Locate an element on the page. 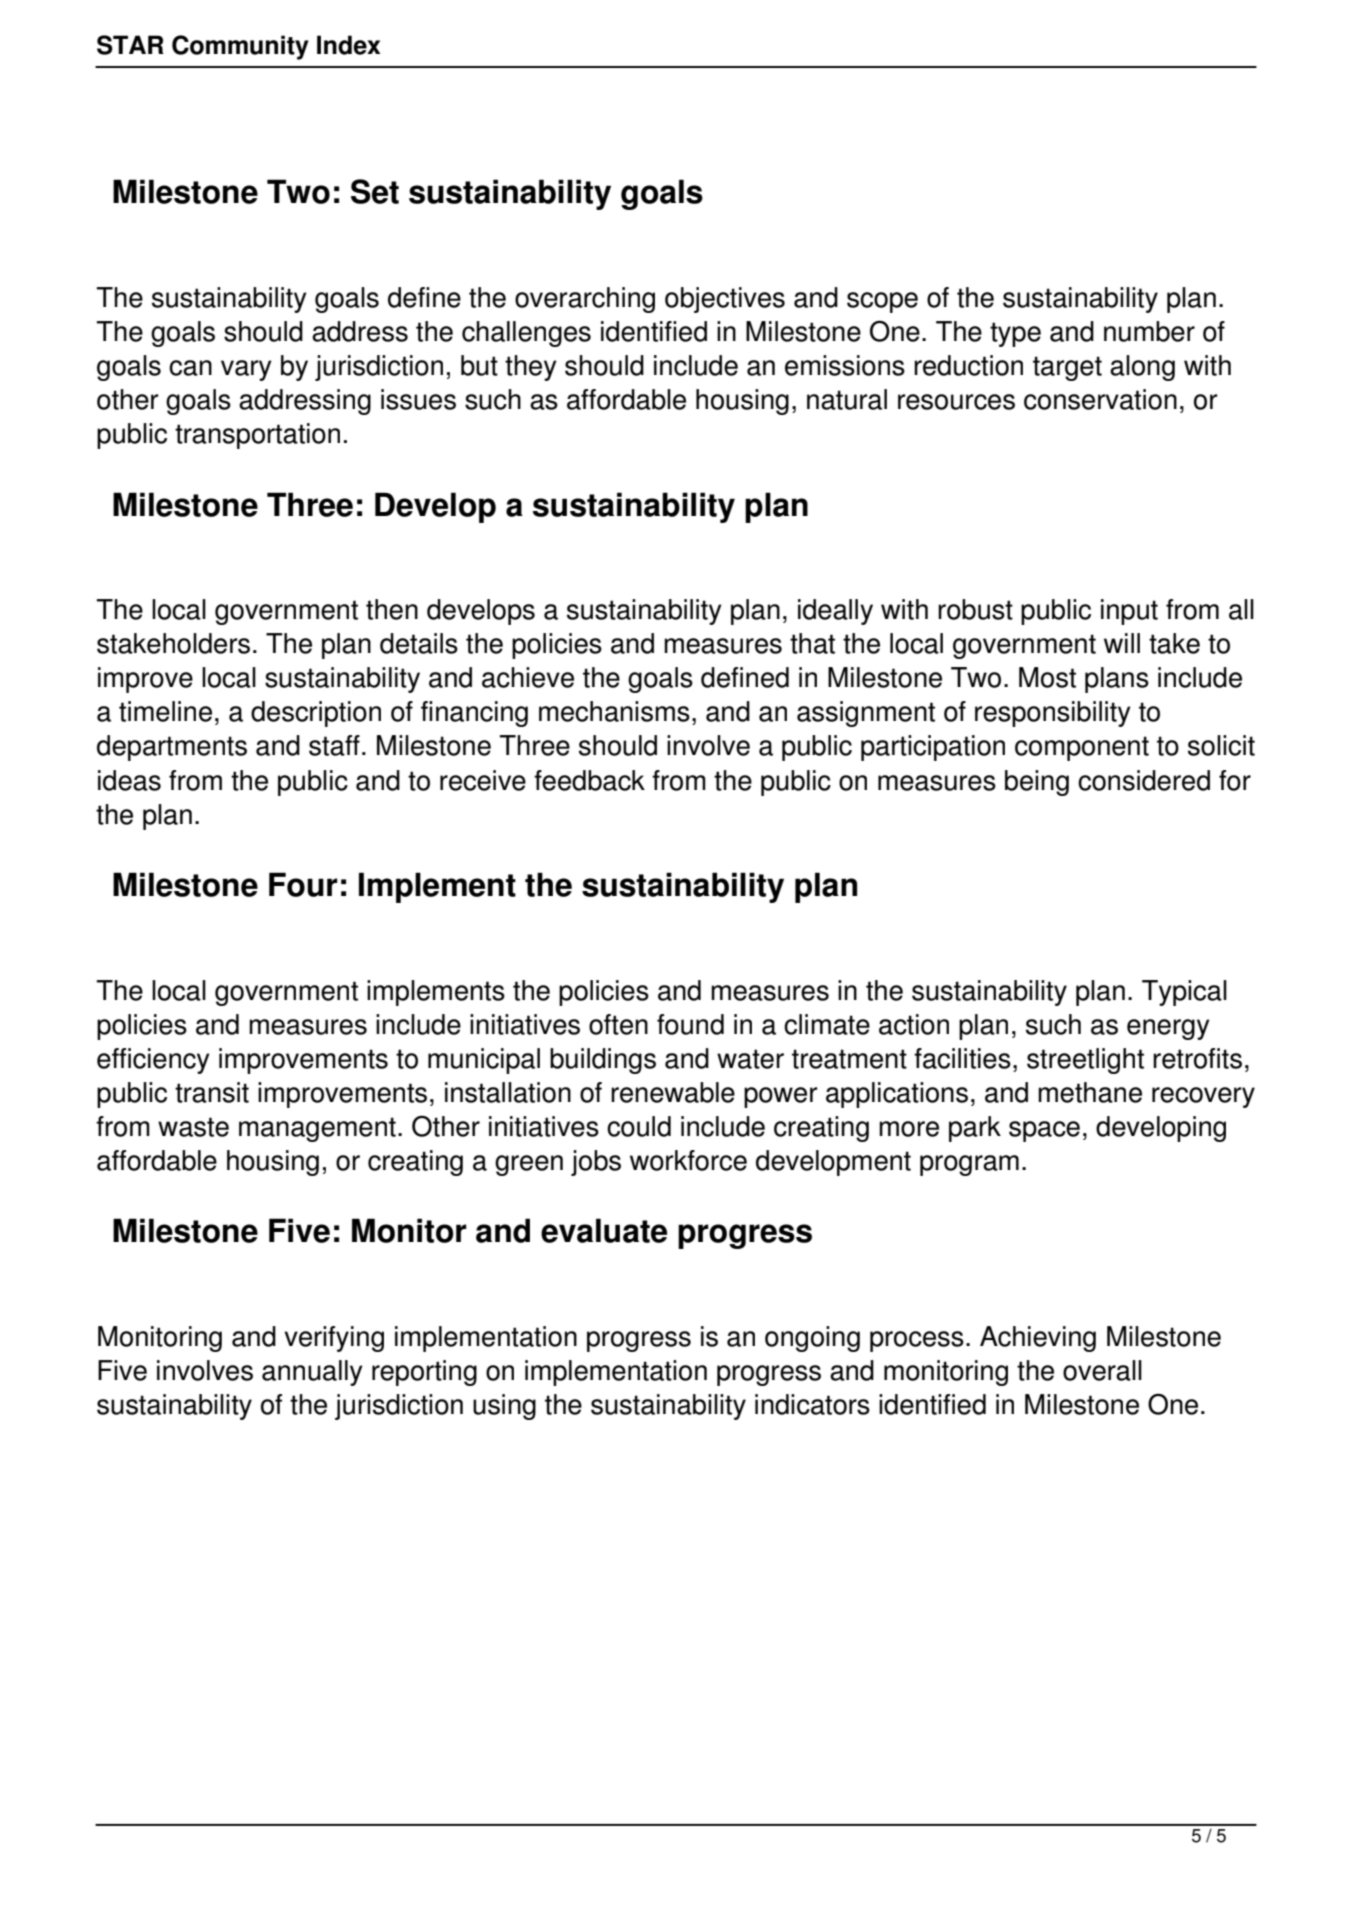  input is located at coordinates (1129, 612).
